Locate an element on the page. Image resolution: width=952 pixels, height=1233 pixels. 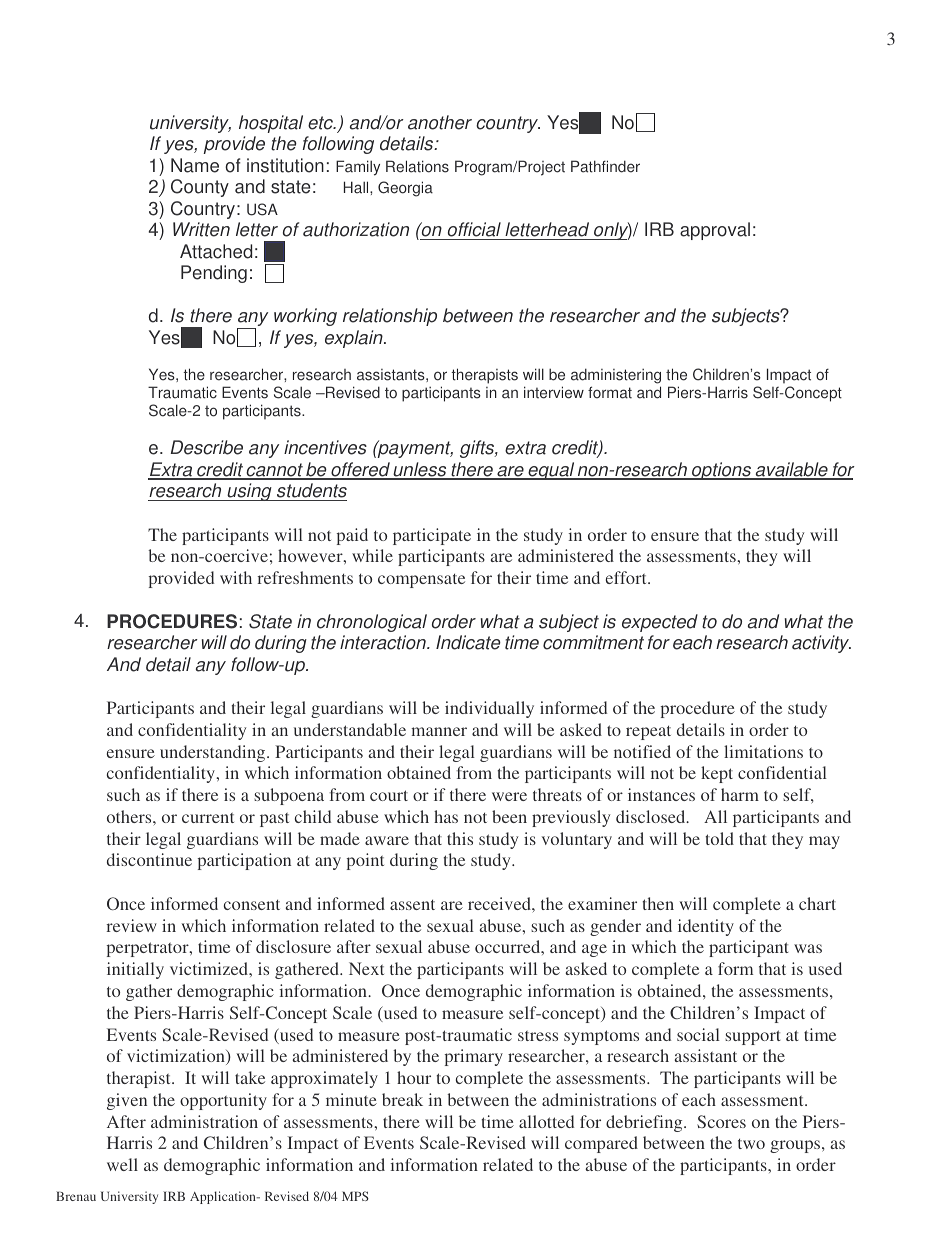
consent is located at coordinates (252, 904).
